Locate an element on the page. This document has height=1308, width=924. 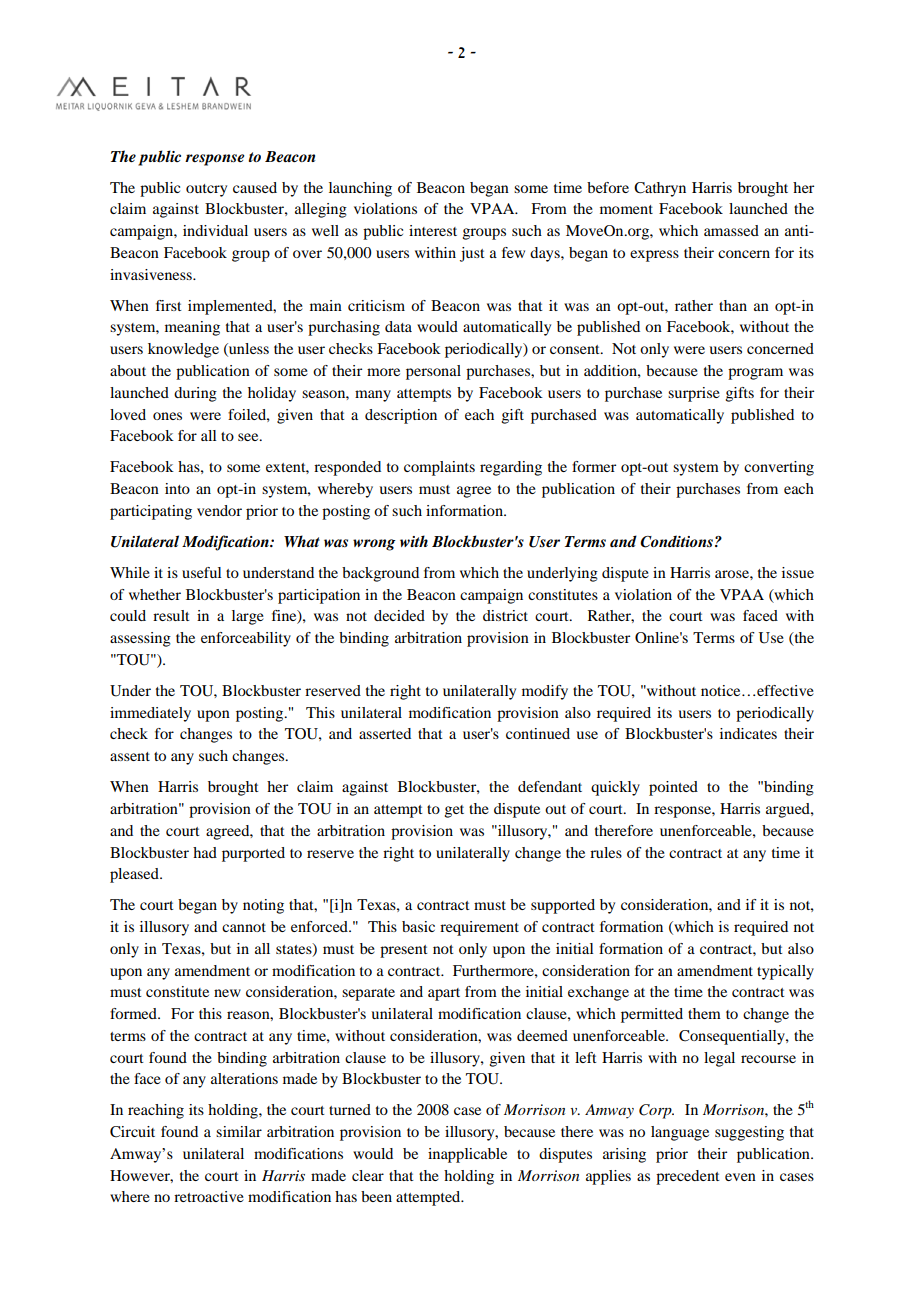
amassed is located at coordinates (731, 230).
